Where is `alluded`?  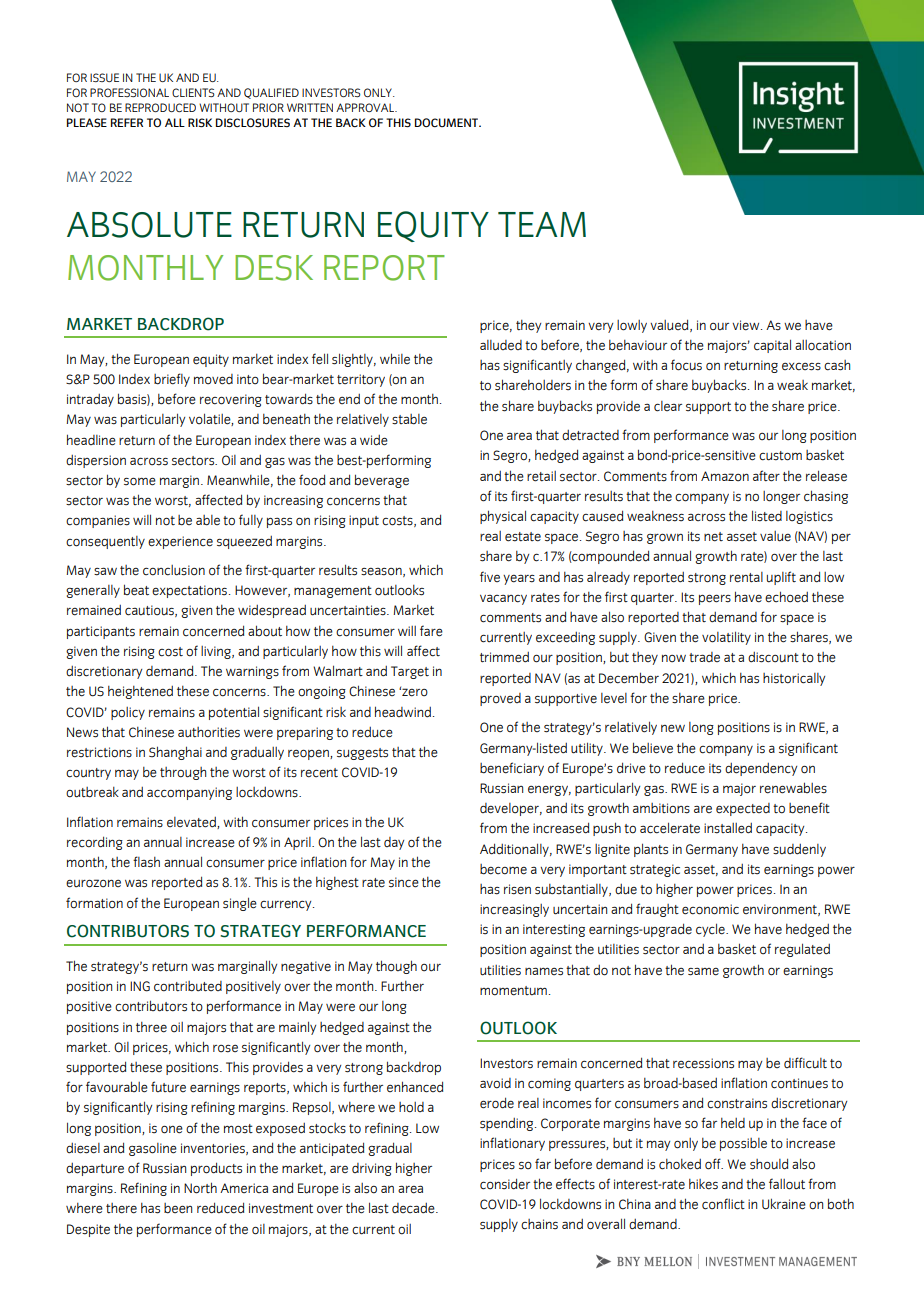
alluded is located at coordinates (501, 345).
